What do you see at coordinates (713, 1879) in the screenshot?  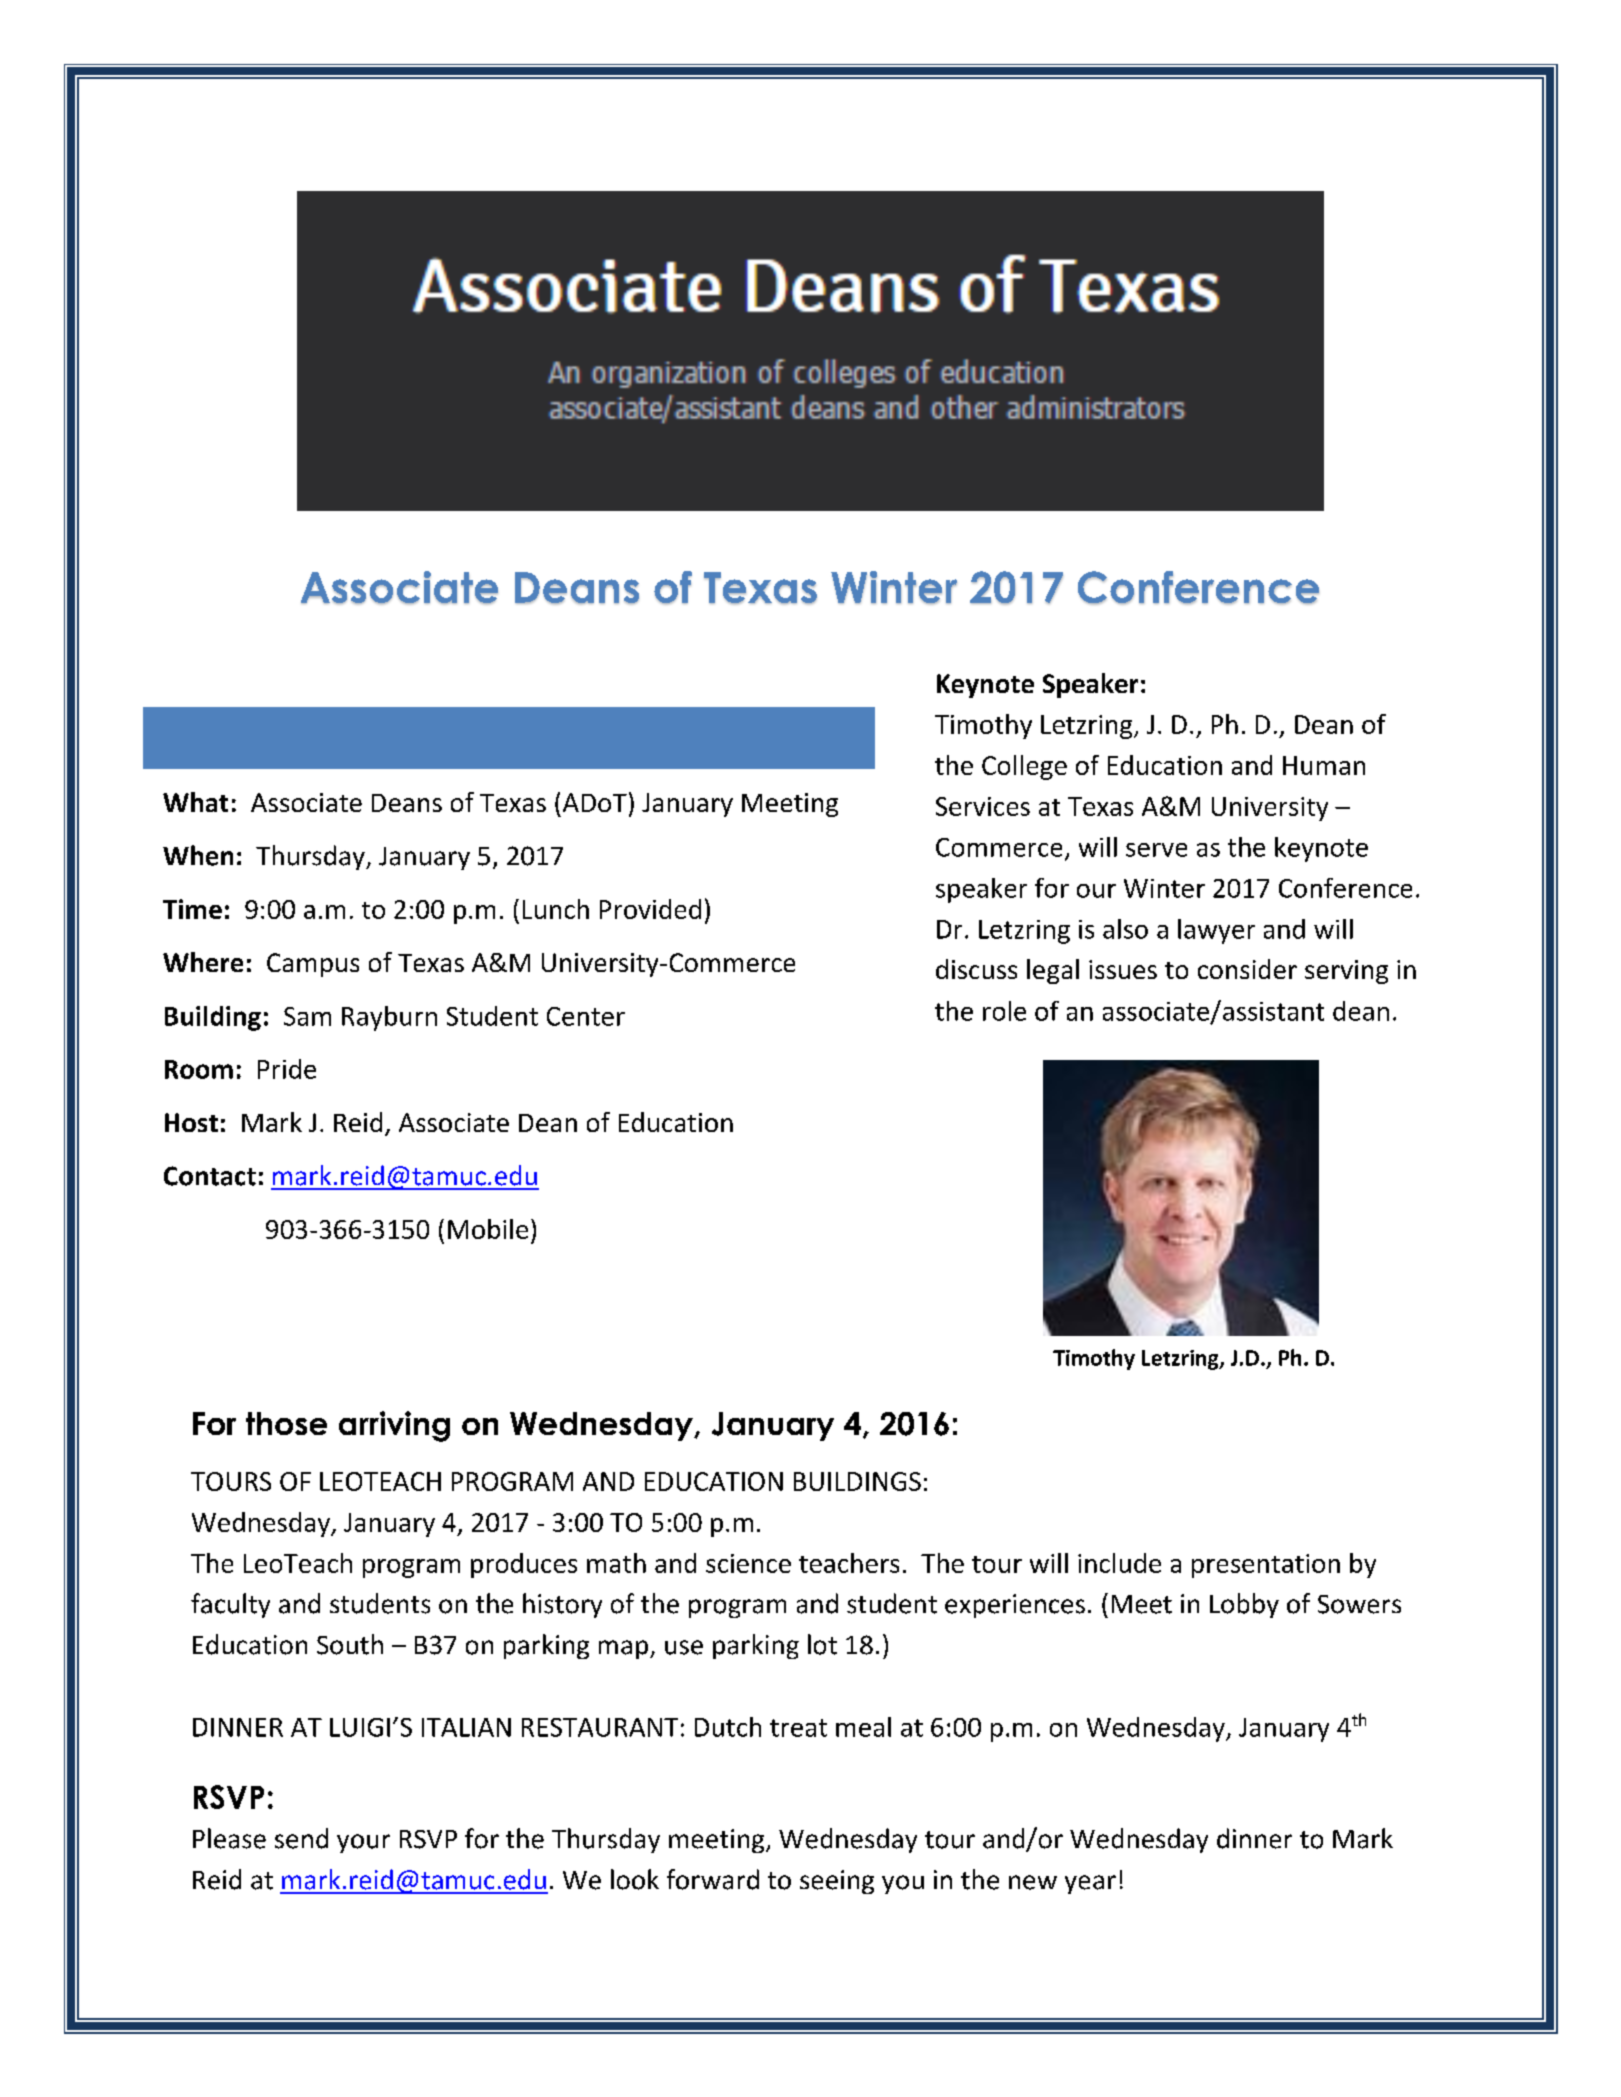 I see `forward` at bounding box center [713, 1879].
